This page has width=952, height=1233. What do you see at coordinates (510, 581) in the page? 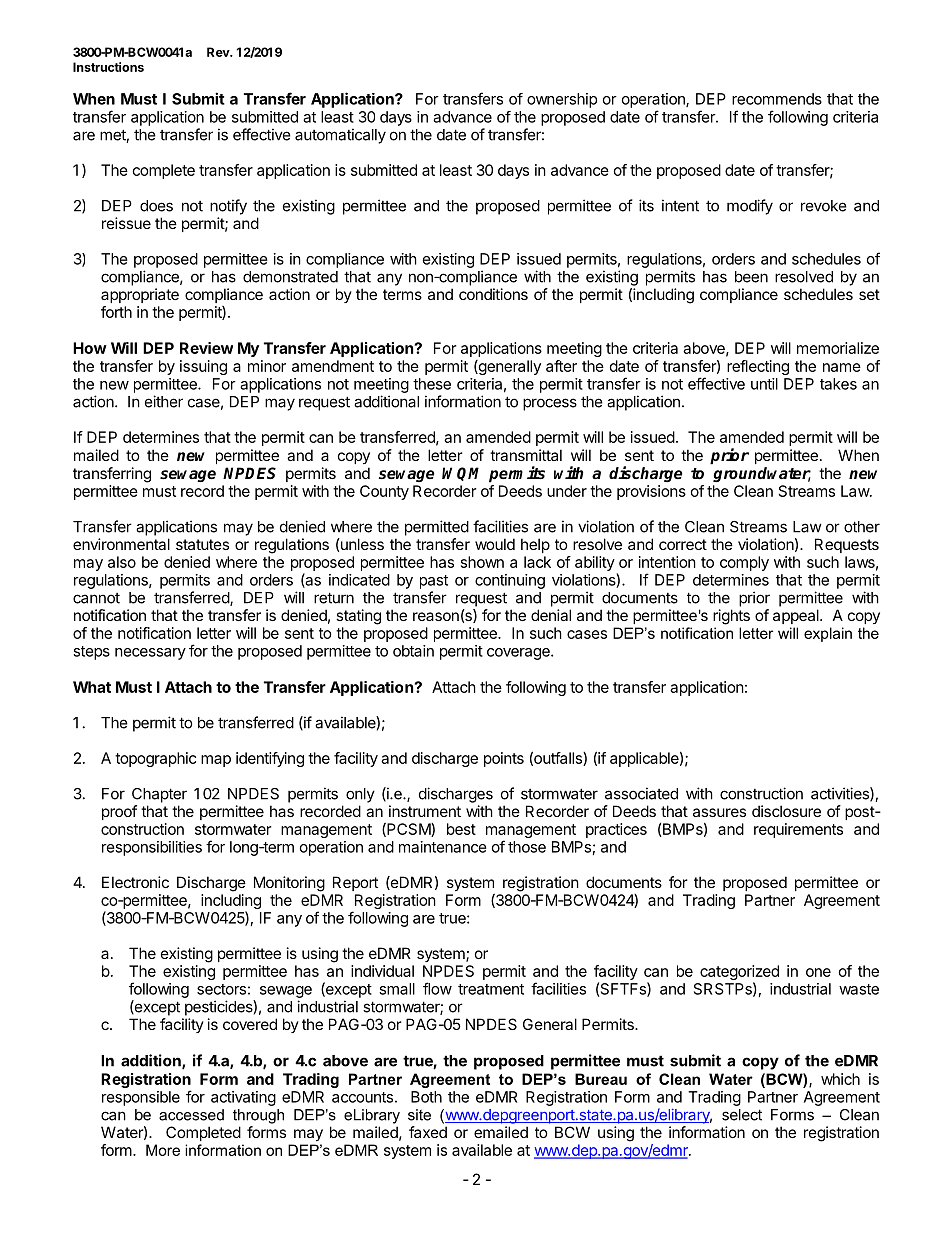
I see `continuing` at bounding box center [510, 581].
